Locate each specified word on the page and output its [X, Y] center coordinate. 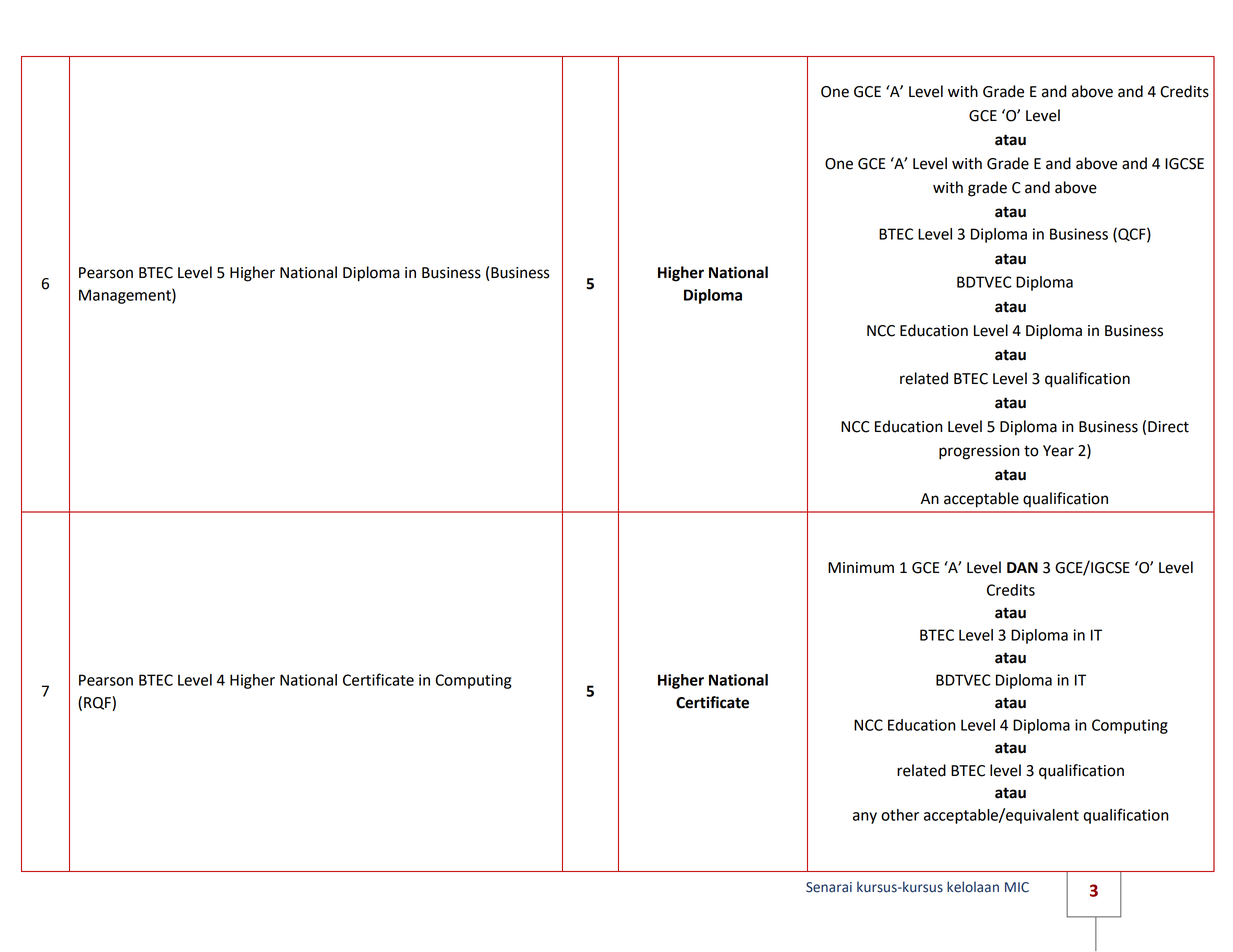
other [900, 815]
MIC [1017, 887]
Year [1058, 451]
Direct [1168, 427]
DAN [1022, 567]
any [865, 818]
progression [979, 452]
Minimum [861, 568]
